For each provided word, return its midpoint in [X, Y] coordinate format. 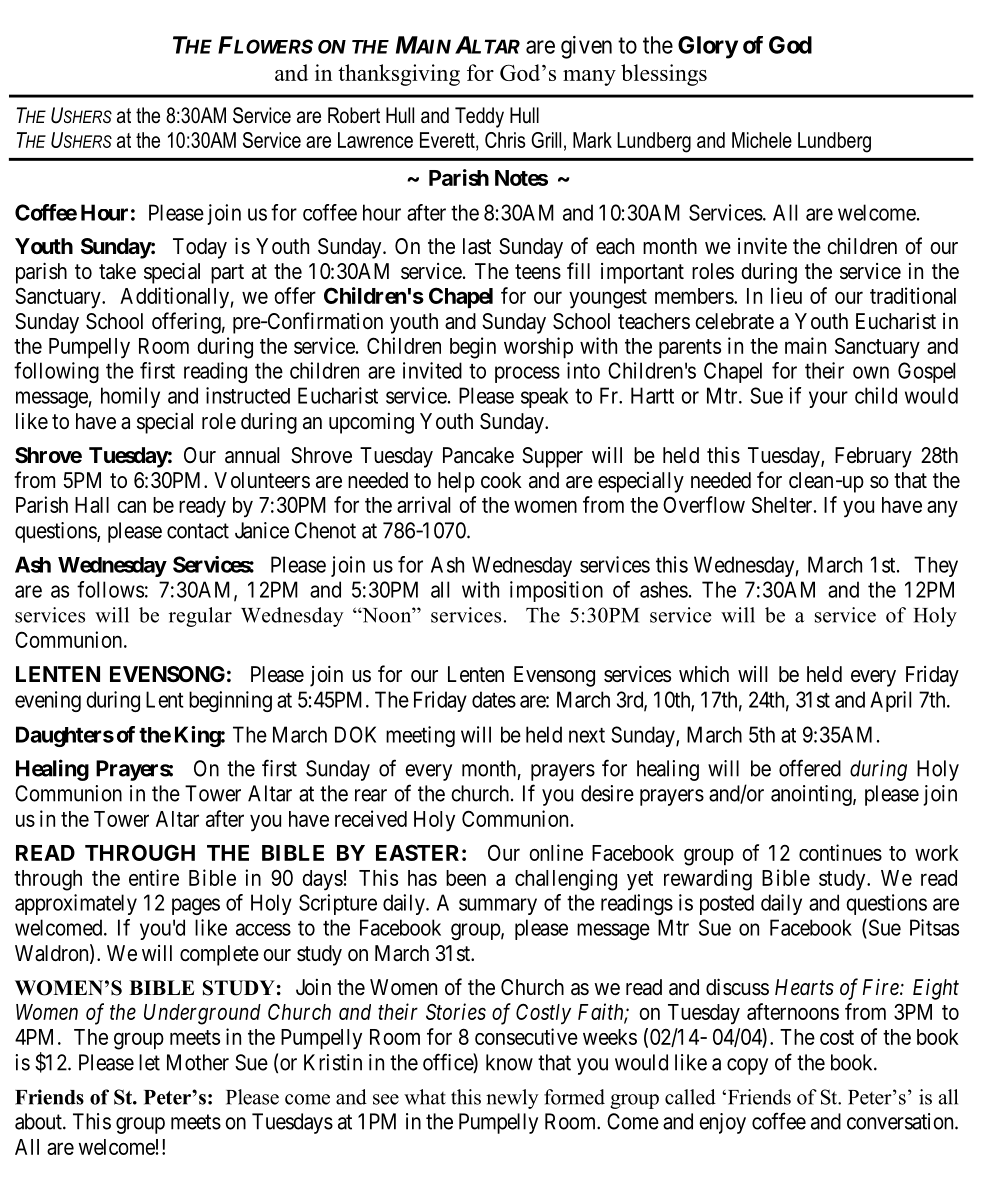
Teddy [479, 117]
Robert [354, 115]
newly [512, 1099]
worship [538, 347]
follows [110, 589]
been [466, 878]
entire [154, 877]
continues [840, 852]
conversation [901, 1121]
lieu [786, 295]
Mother [198, 1062]
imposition [556, 591]
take [117, 271]
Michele [762, 140]
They [936, 566]
